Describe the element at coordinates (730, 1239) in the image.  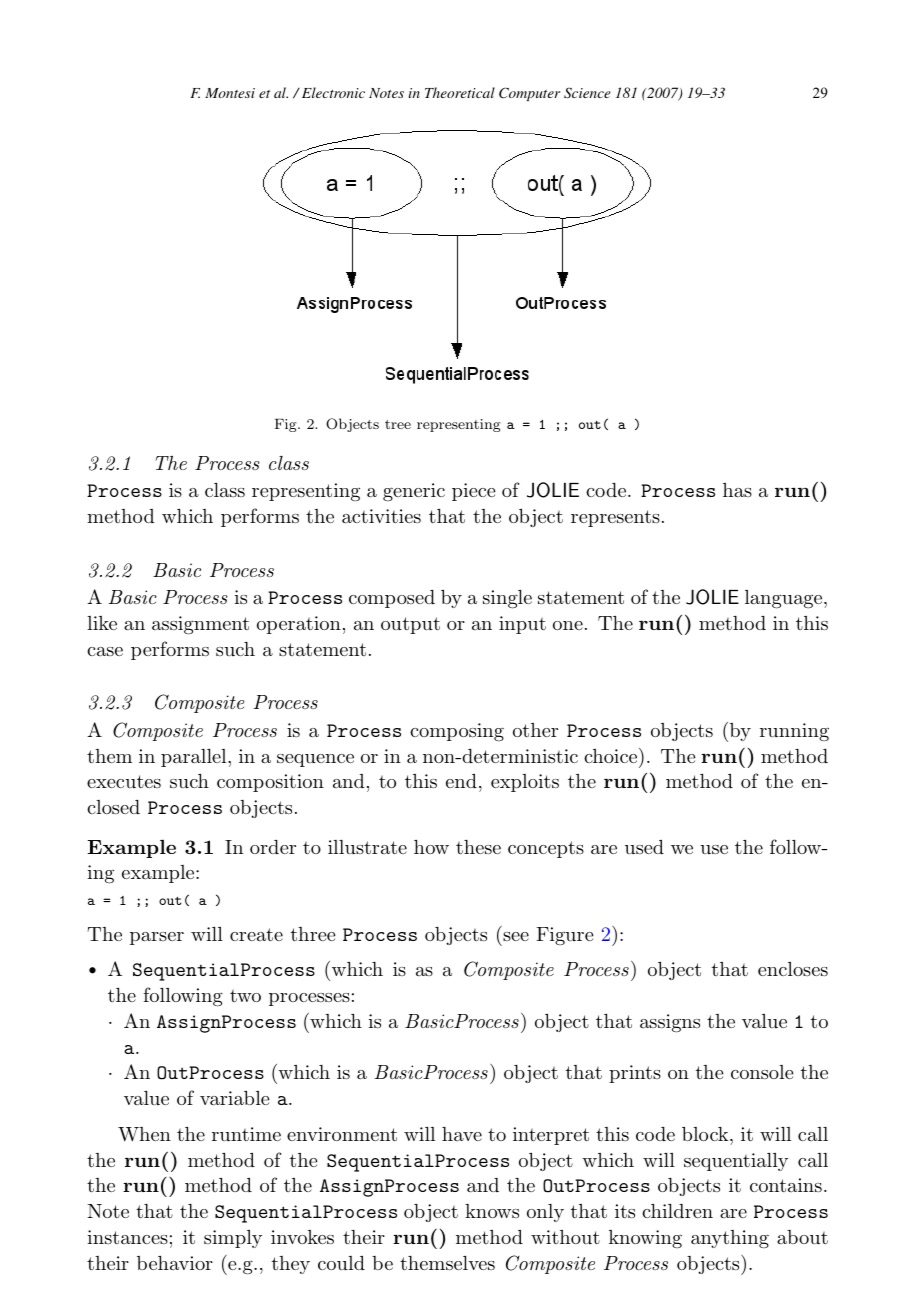
I see `anything` at that location.
